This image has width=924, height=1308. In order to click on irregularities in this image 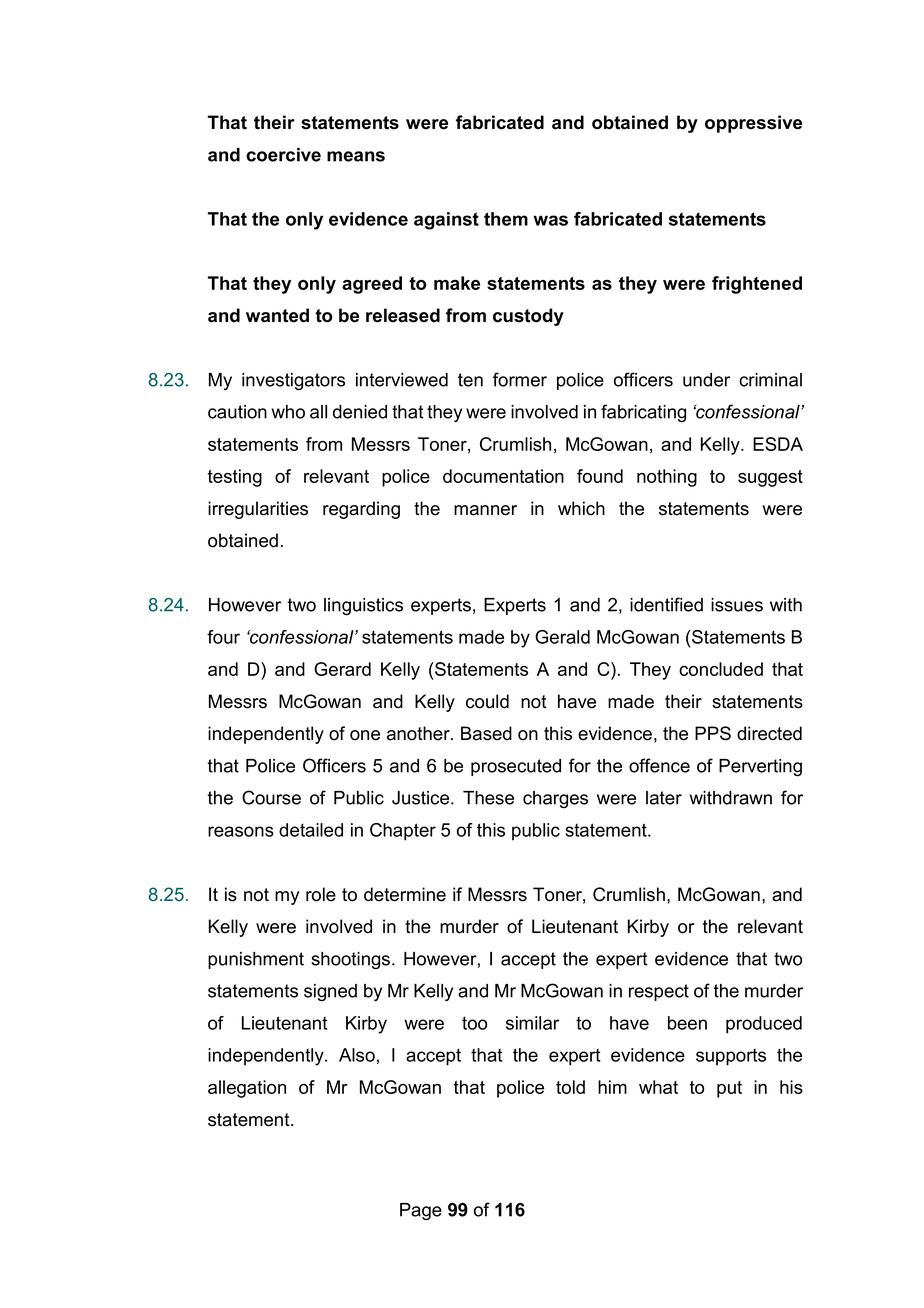, I will do `click(258, 510)`.
